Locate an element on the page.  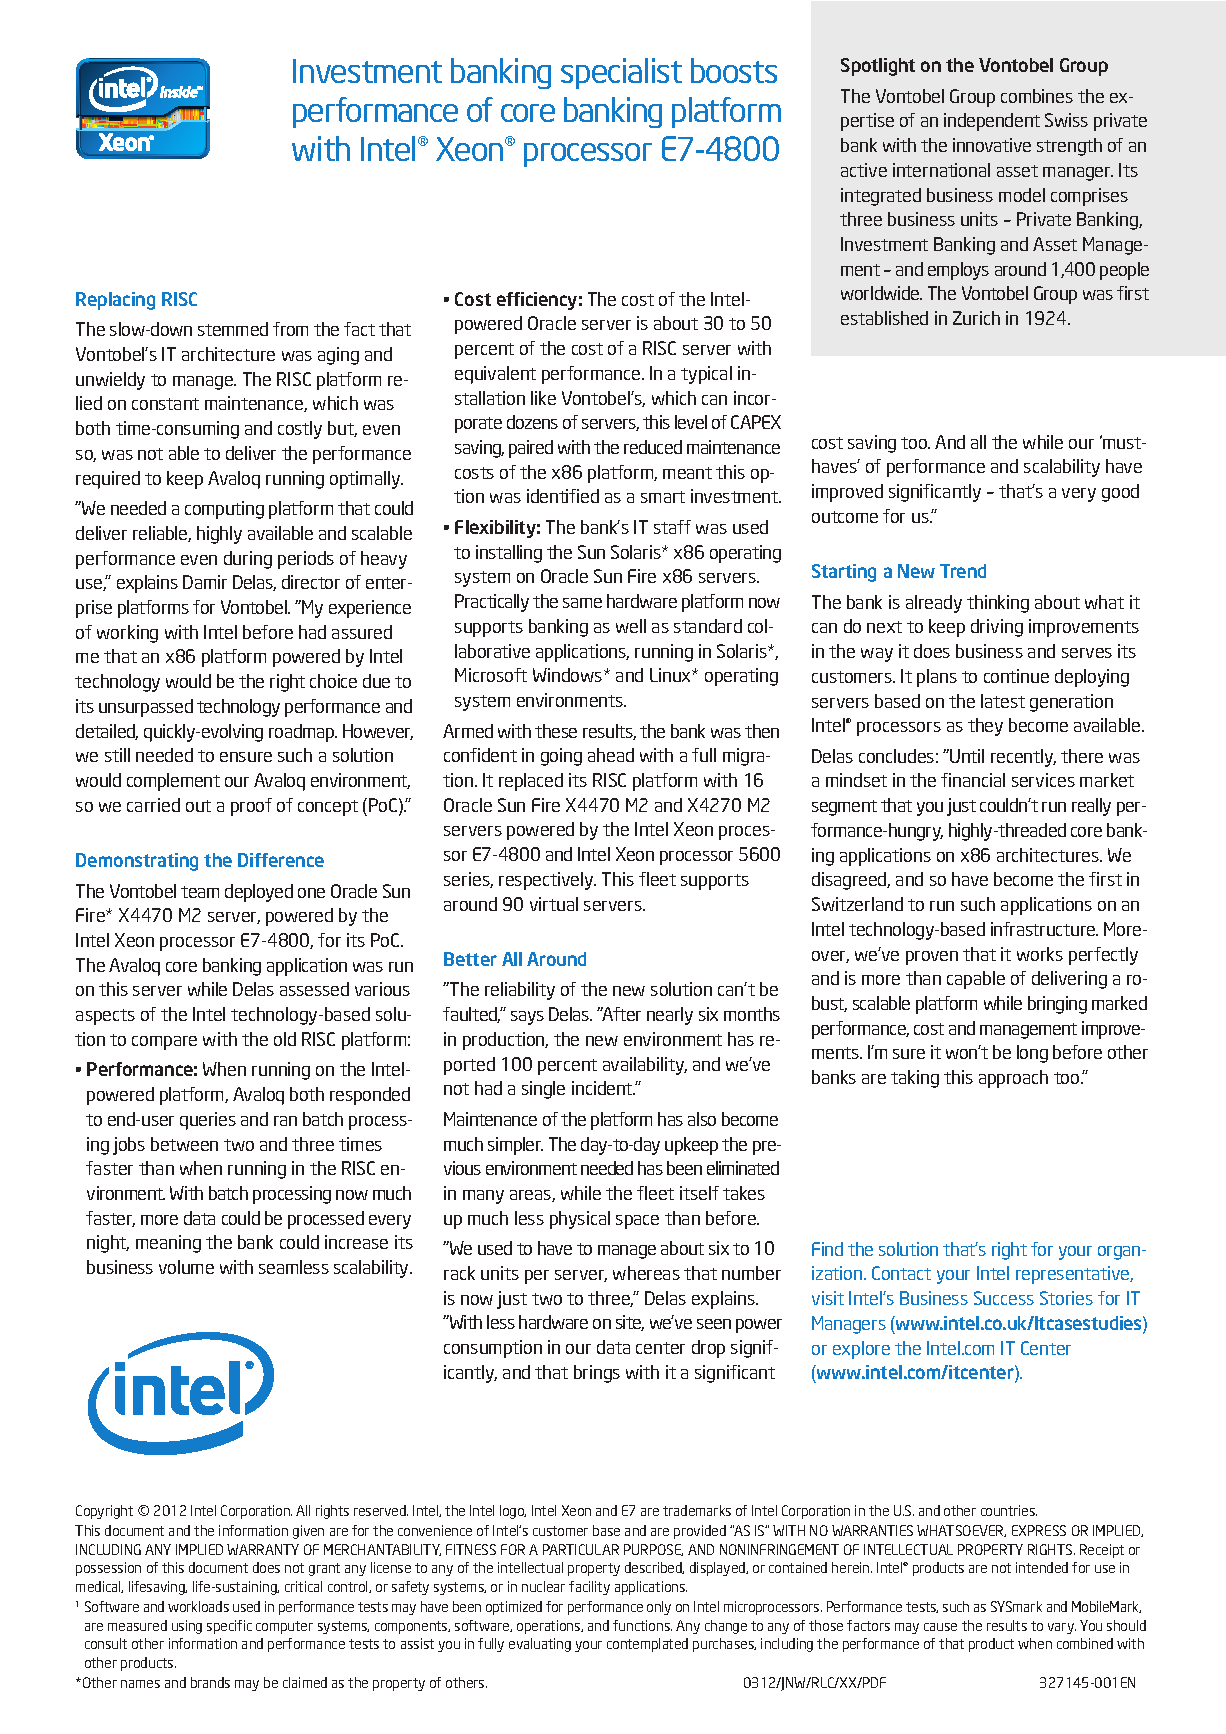
vary is located at coordinates (1062, 1628).
